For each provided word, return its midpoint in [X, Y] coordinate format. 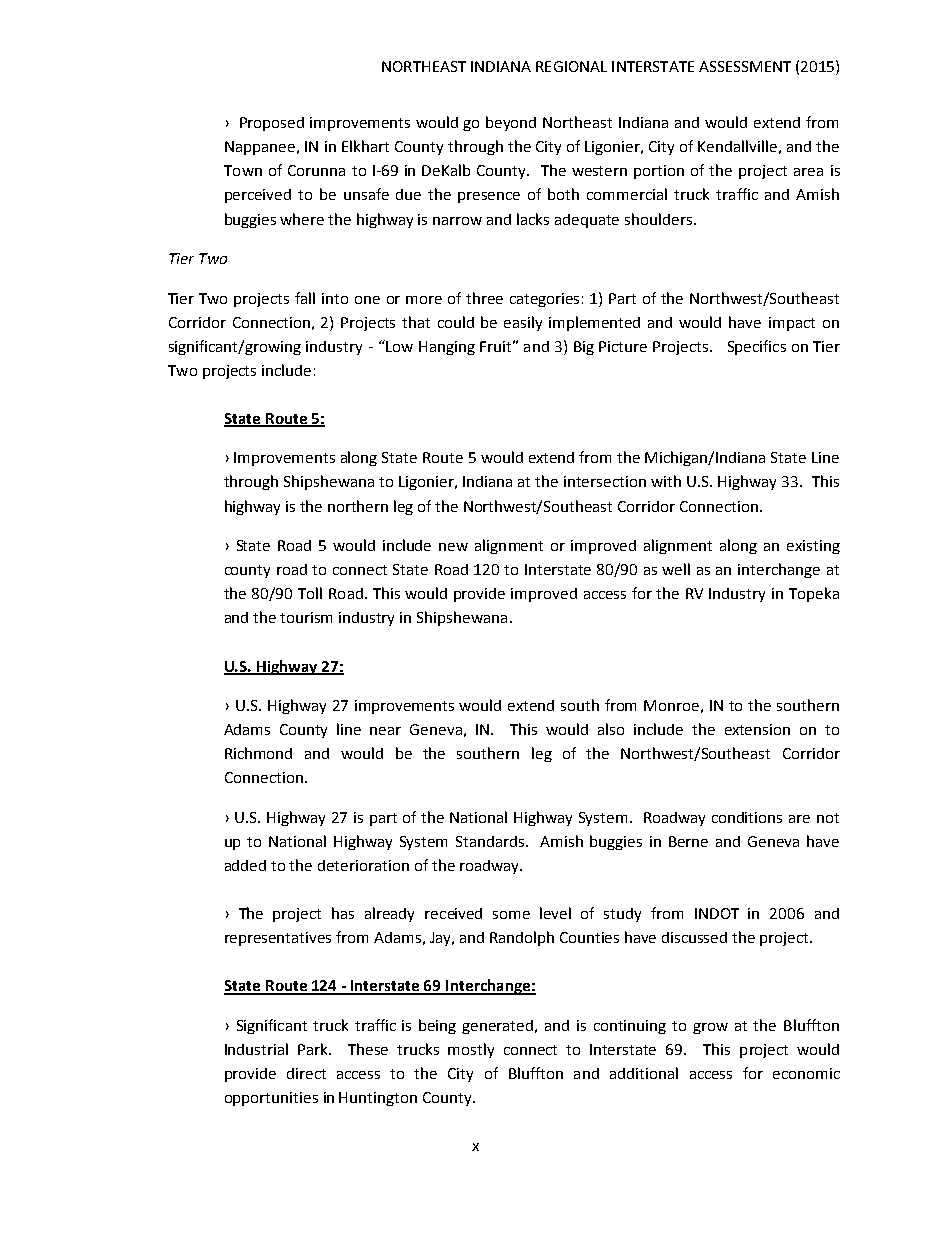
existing [813, 547]
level [555, 913]
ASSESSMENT [745, 66]
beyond [511, 123]
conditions [747, 817]
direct [306, 1073]
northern [358, 506]
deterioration [363, 865]
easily [523, 323]
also [611, 729]
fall [305, 298]
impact [792, 324]
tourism [306, 617]
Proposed [272, 124]
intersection [605, 481]
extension [757, 729]
